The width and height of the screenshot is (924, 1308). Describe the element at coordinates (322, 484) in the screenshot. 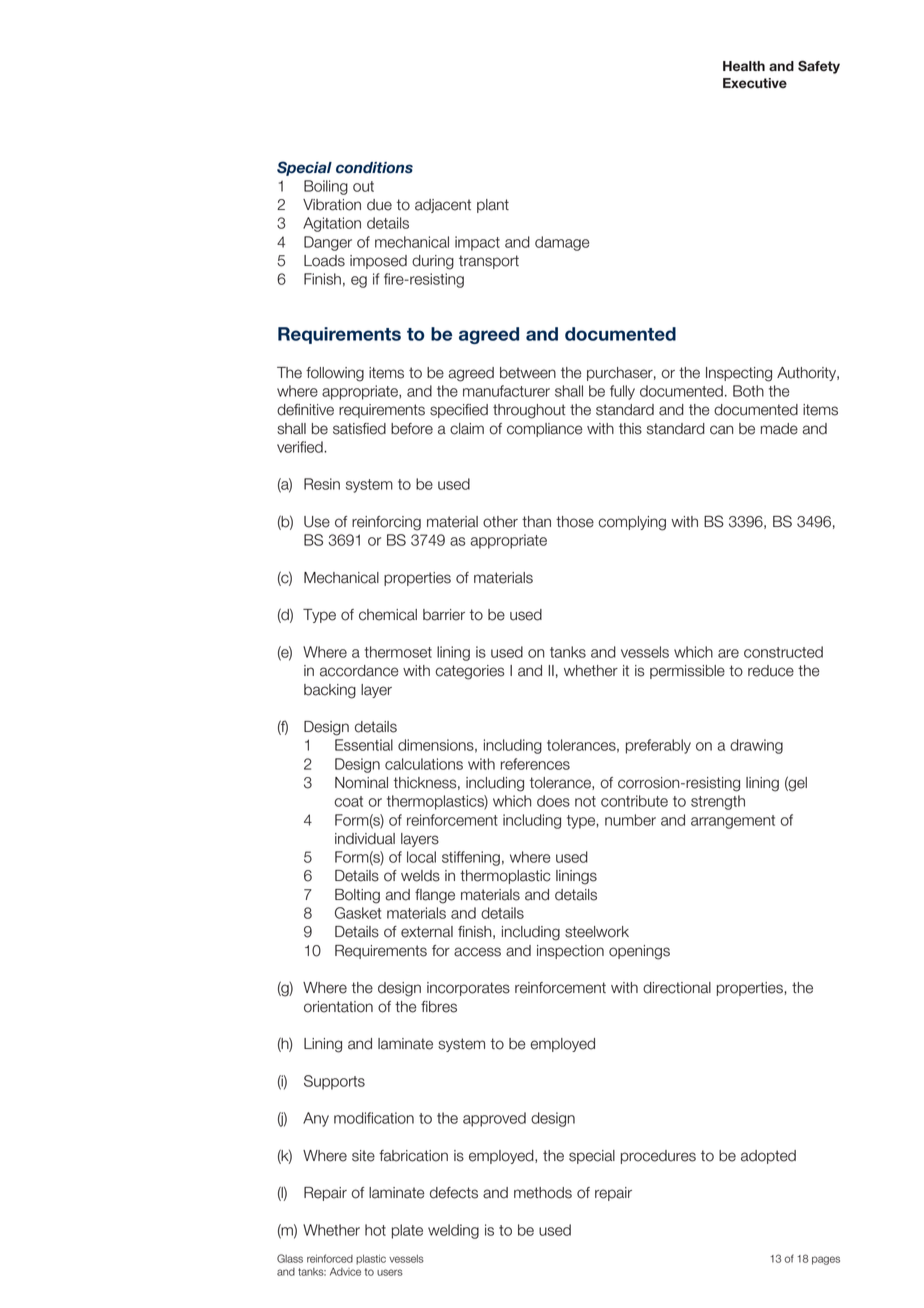

I see `Resin` at that location.
